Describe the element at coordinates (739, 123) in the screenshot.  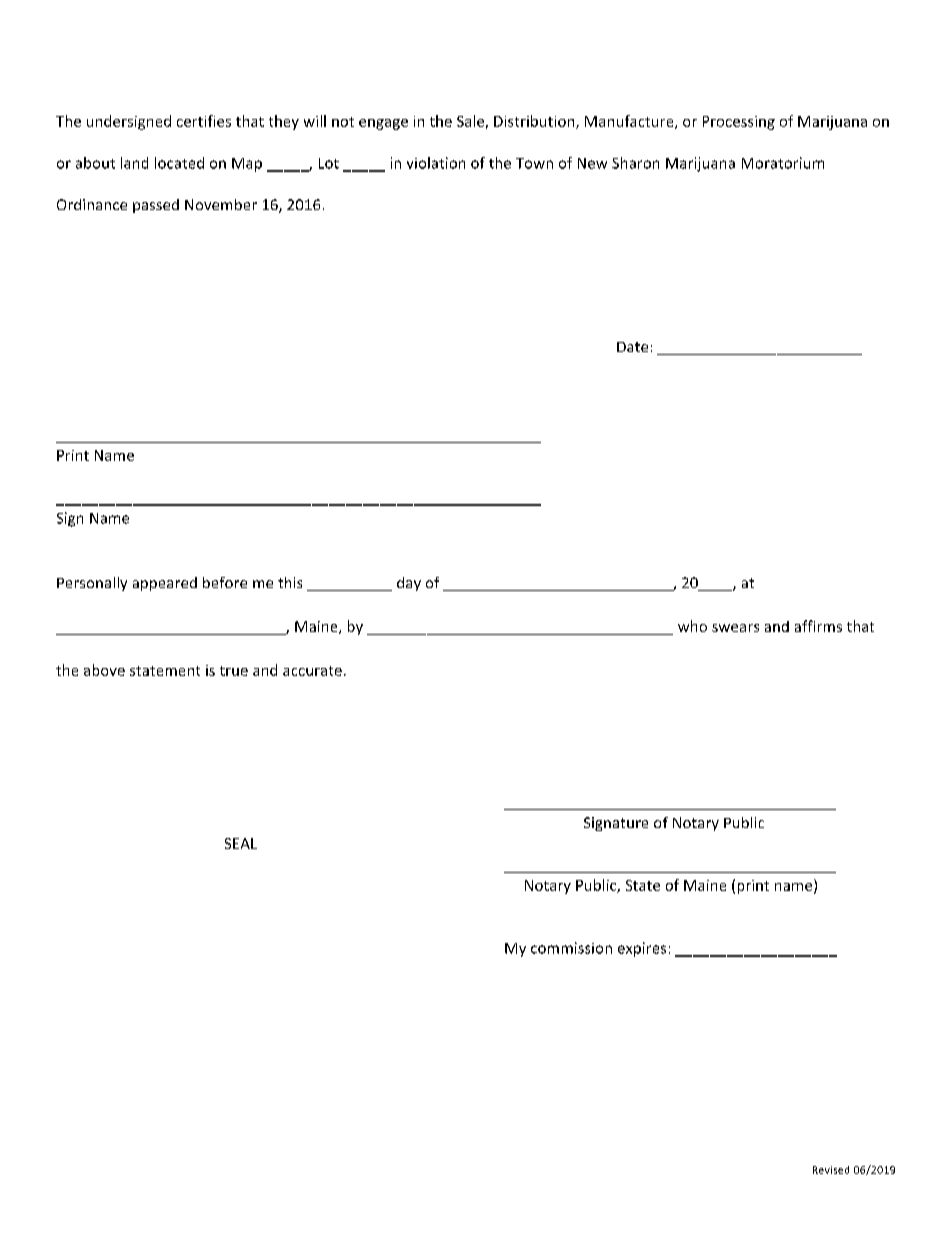
I see `Processing` at that location.
